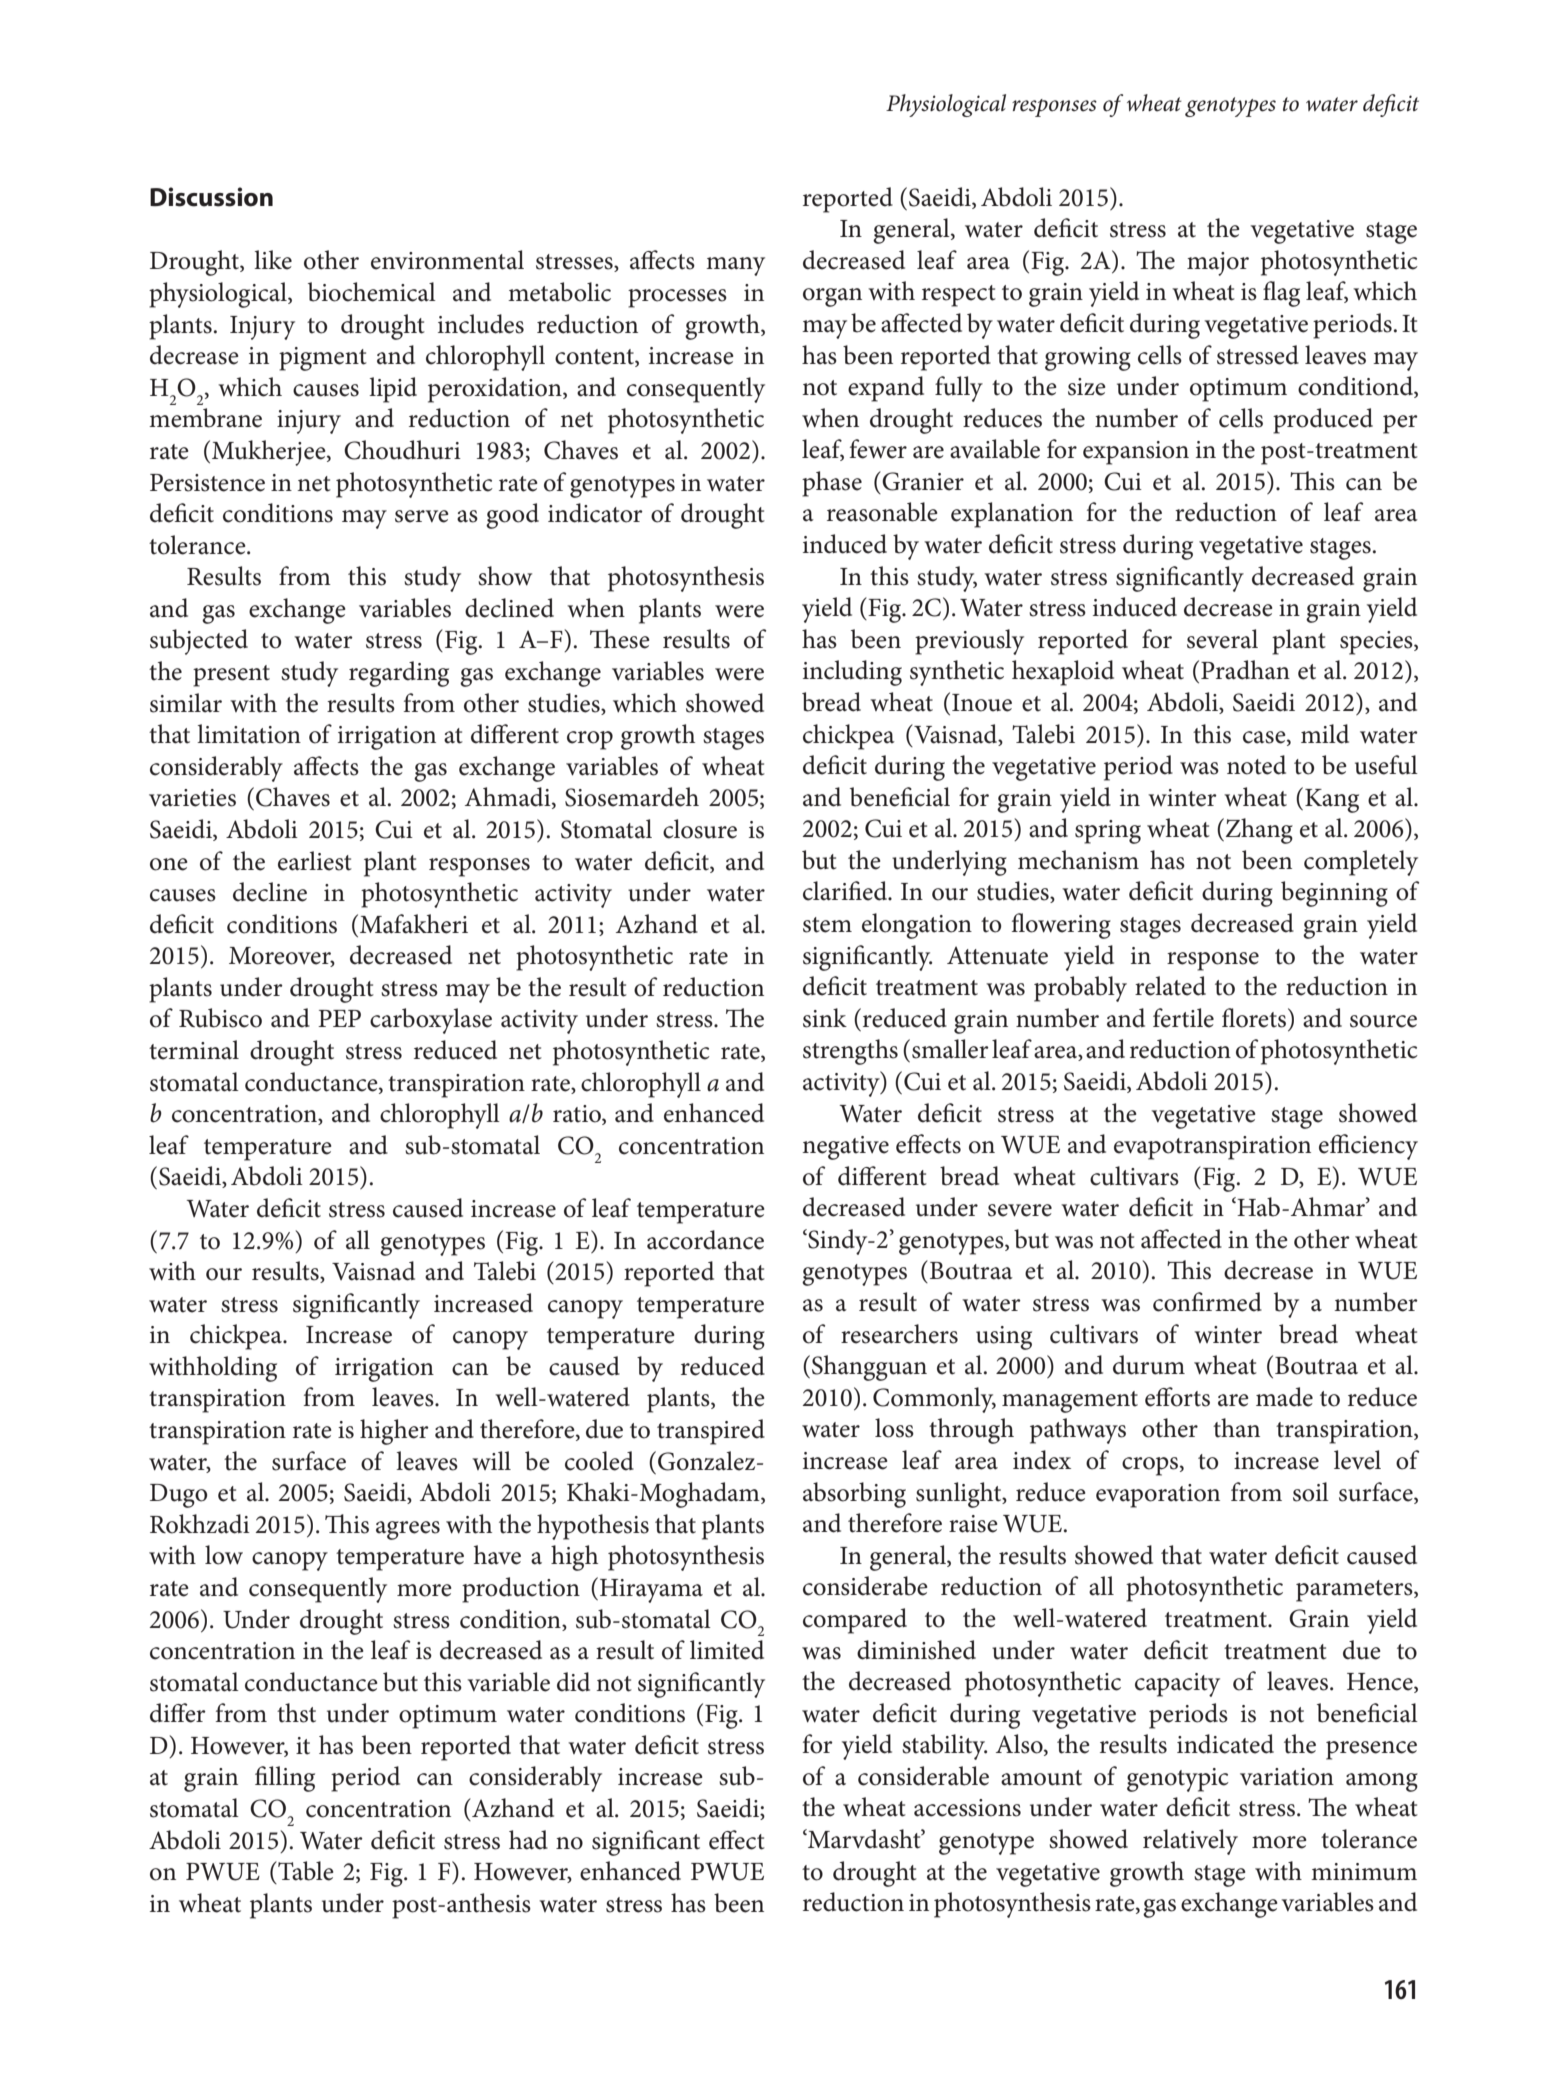  Describe the element at coordinates (273, 260) in the document. I see `like` at that location.
